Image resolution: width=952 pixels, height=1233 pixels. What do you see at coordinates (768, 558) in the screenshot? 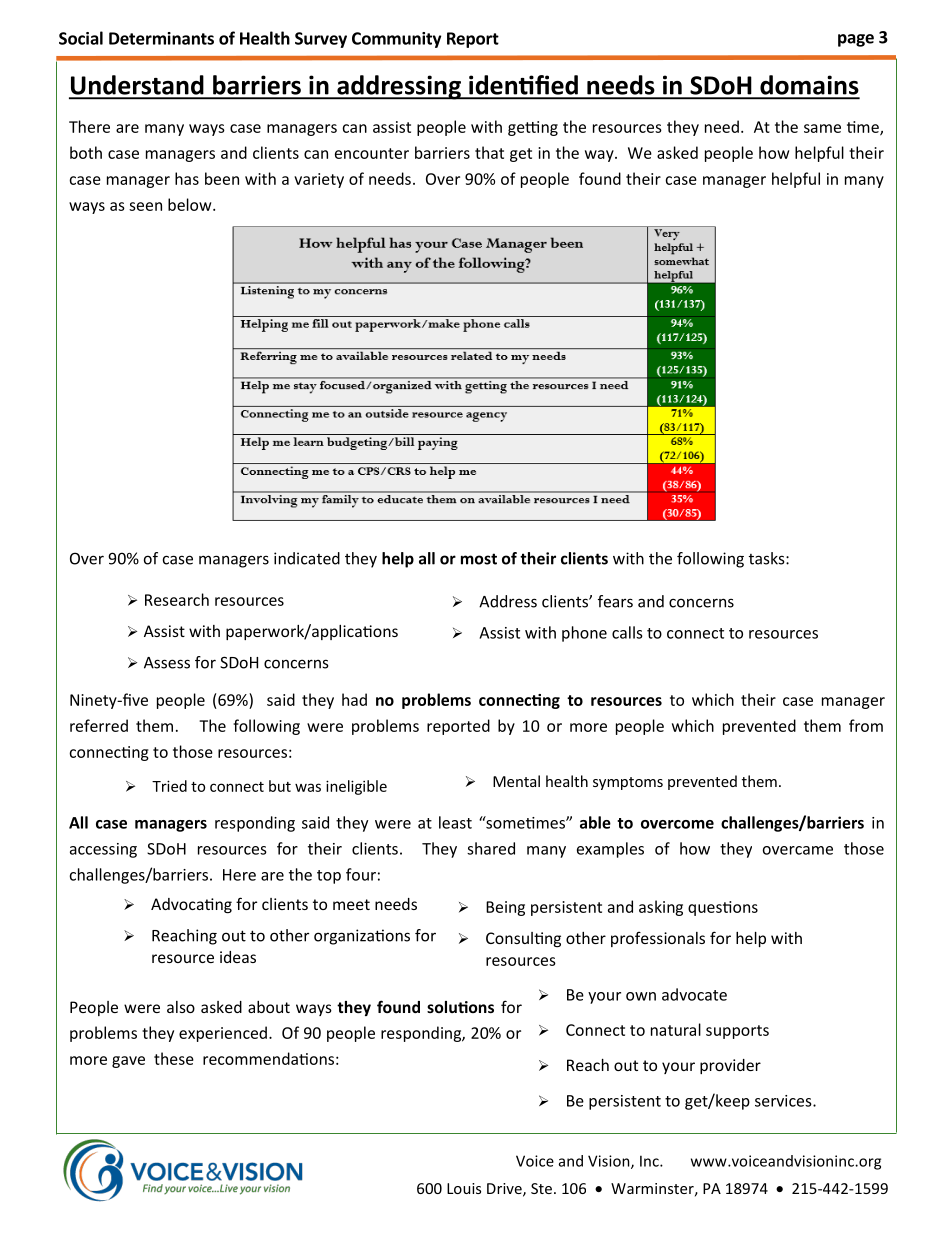
I see `tasks` at bounding box center [768, 558].
